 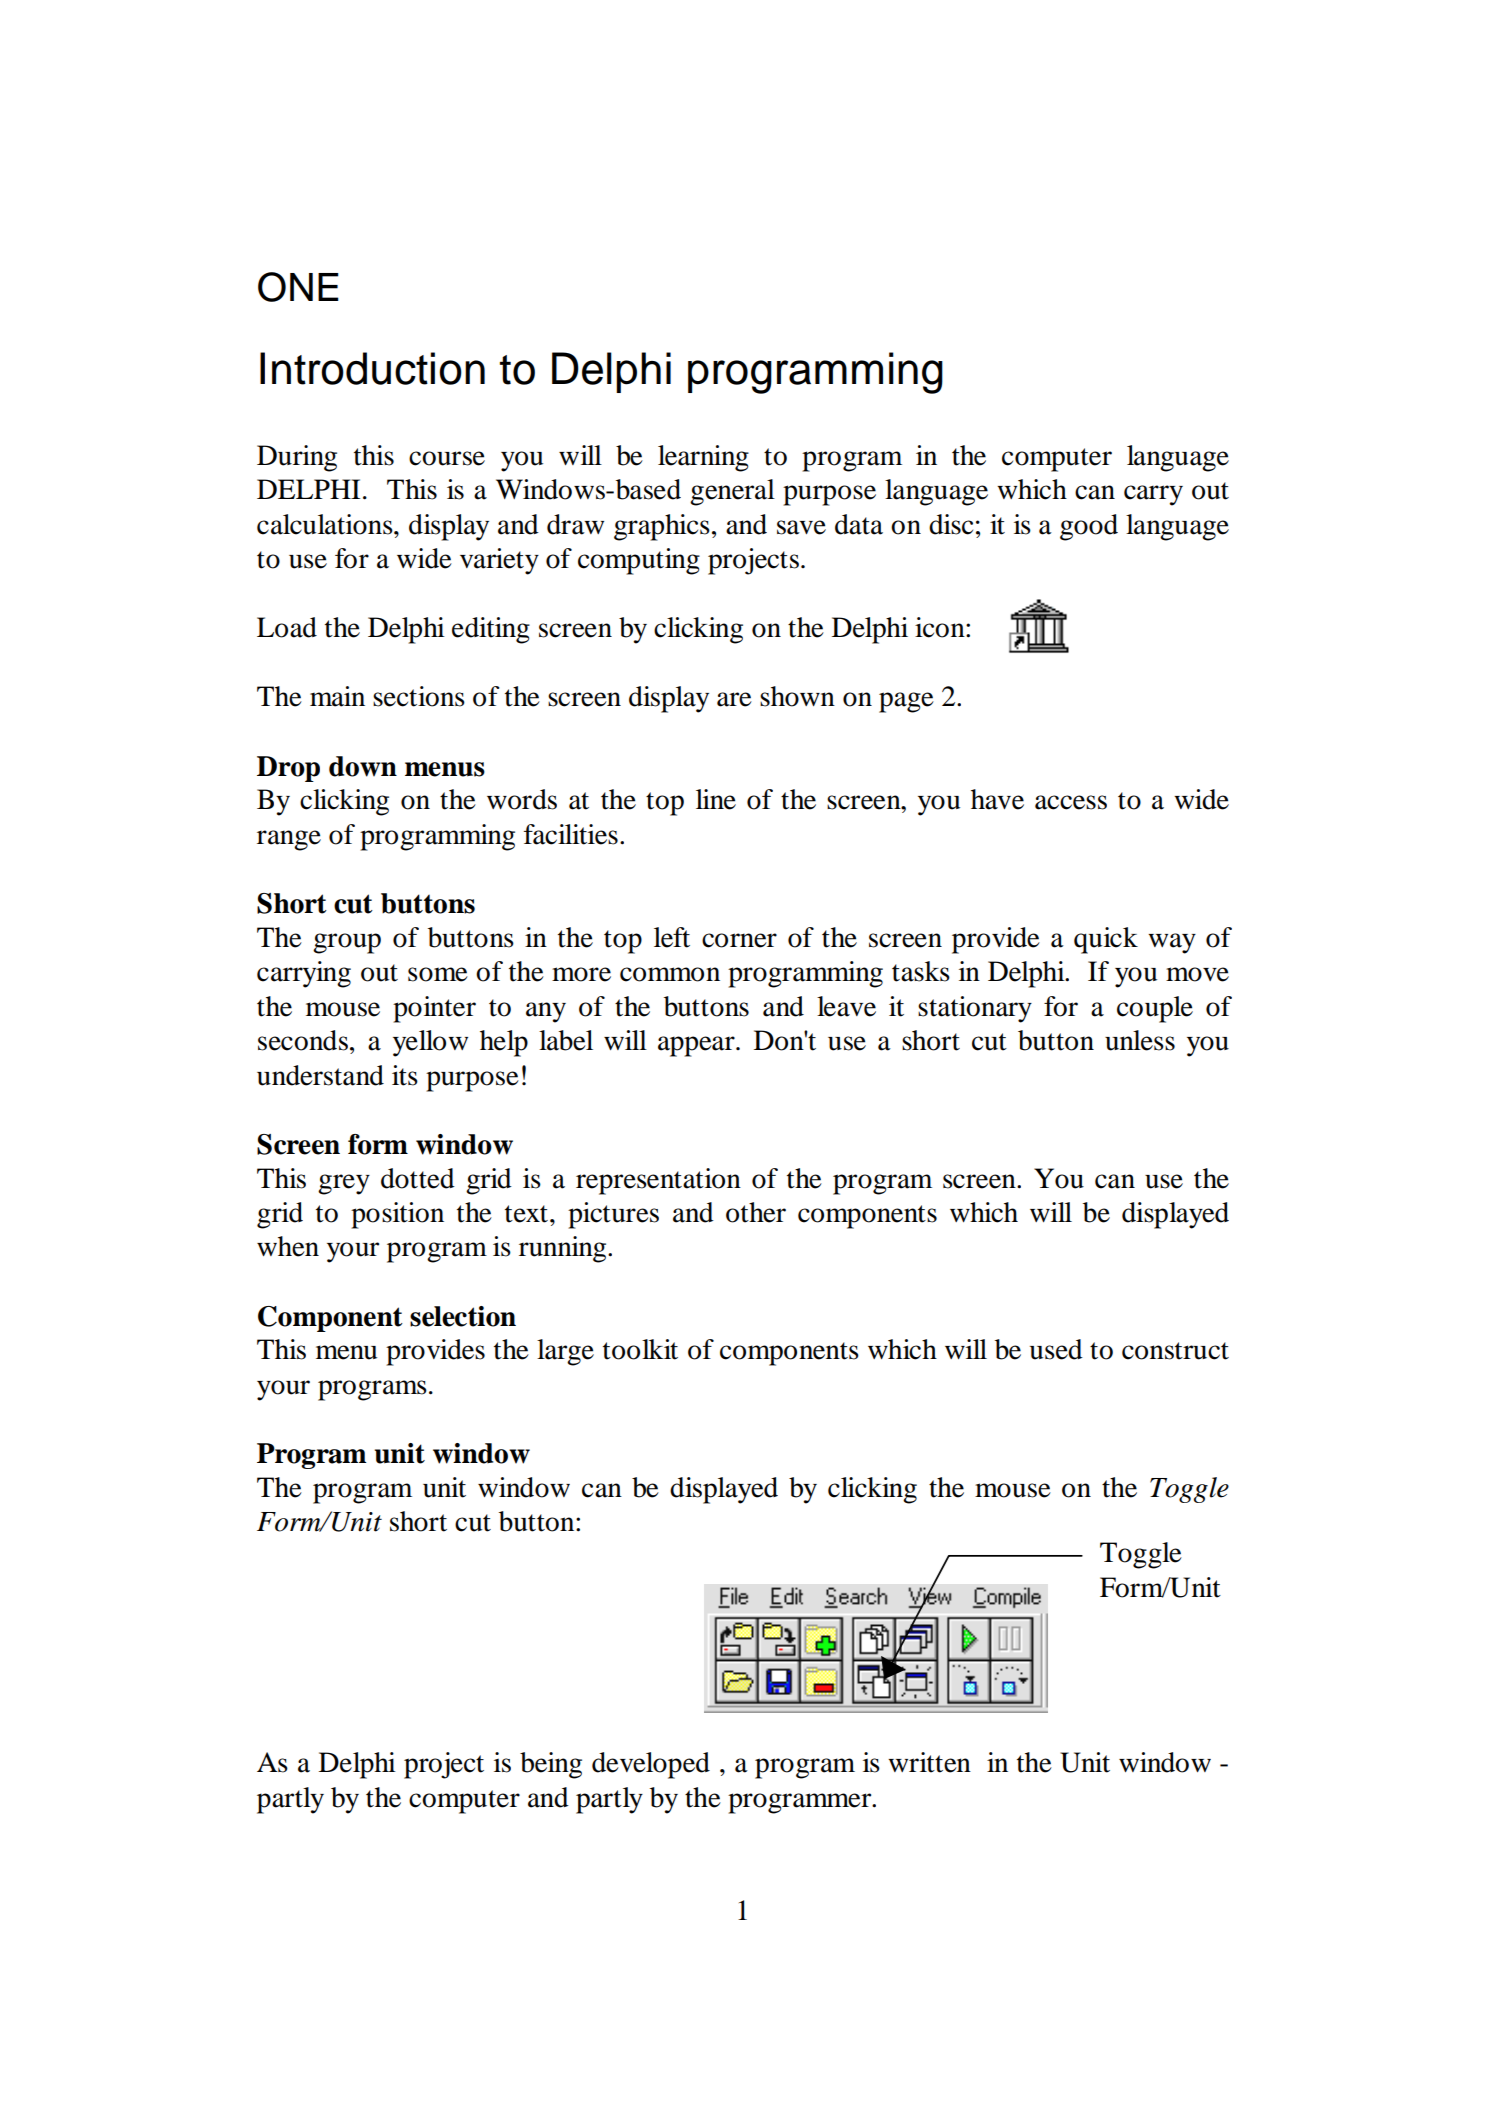 I want to click on its, so click(x=405, y=1075).
